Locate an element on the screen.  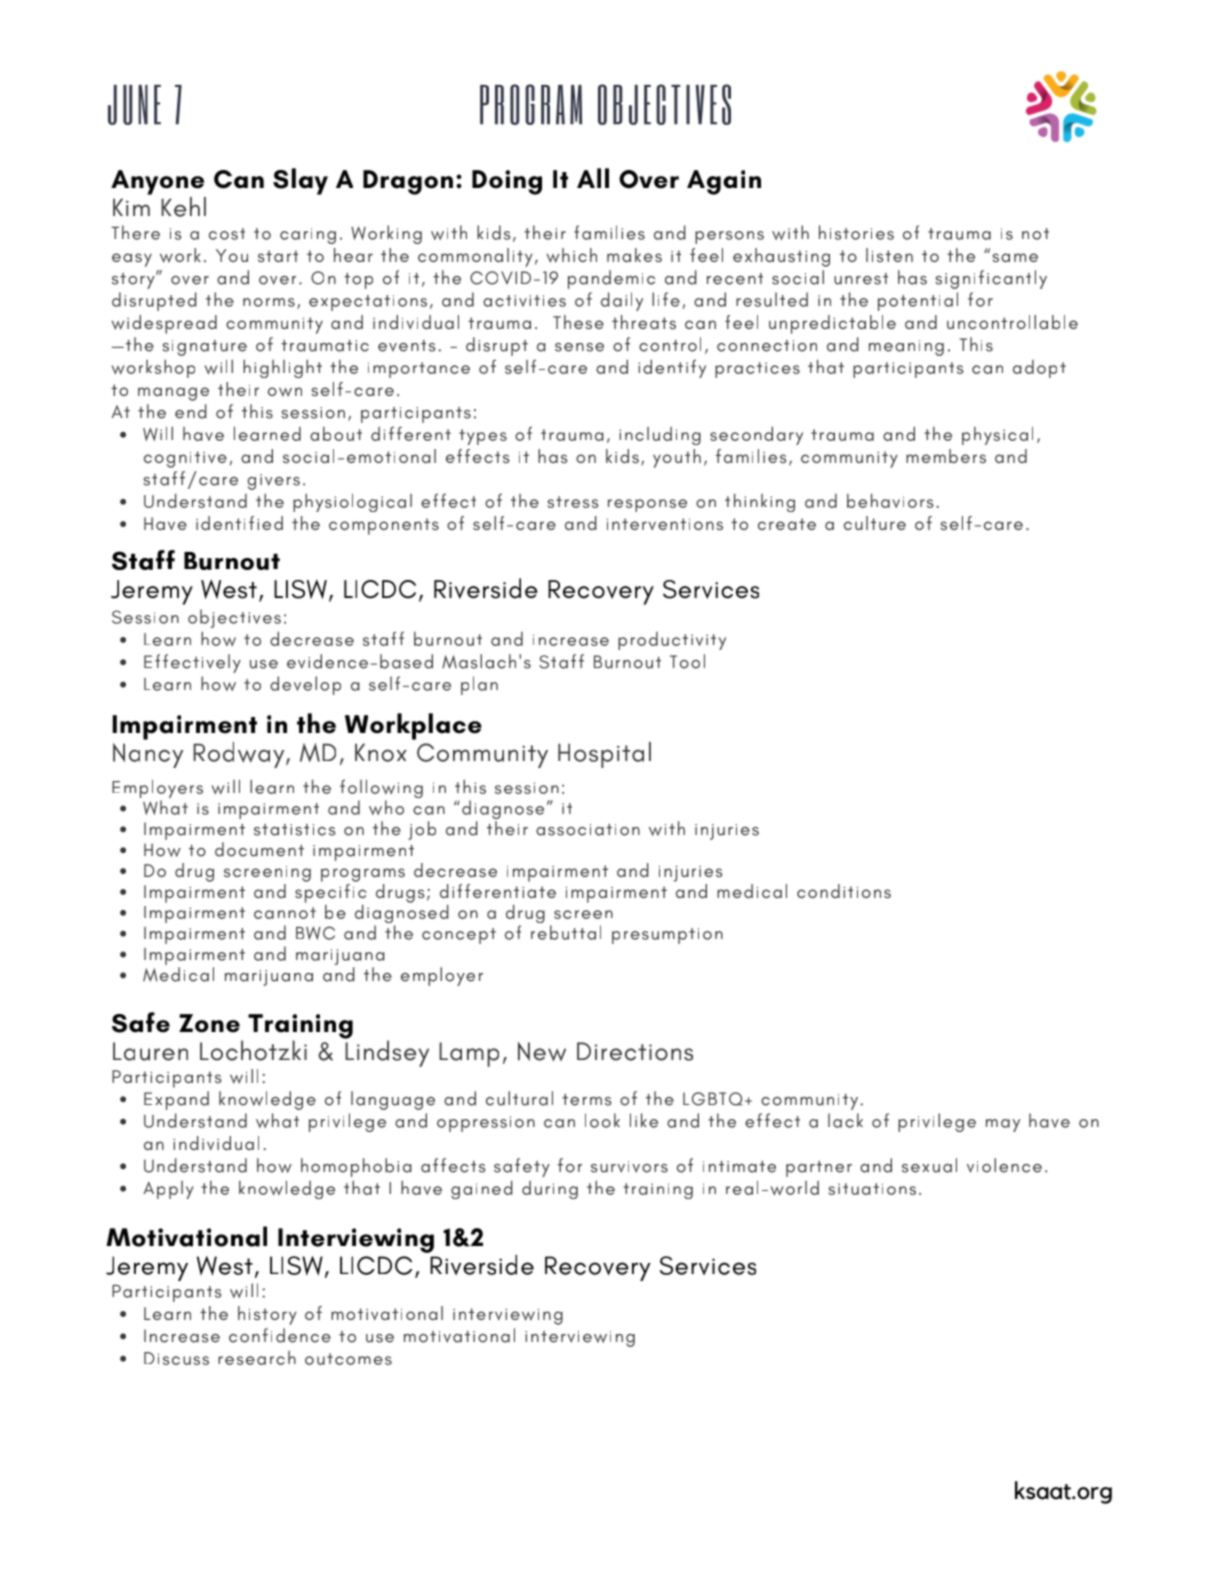
situations is located at coordinates (872, 1189).
